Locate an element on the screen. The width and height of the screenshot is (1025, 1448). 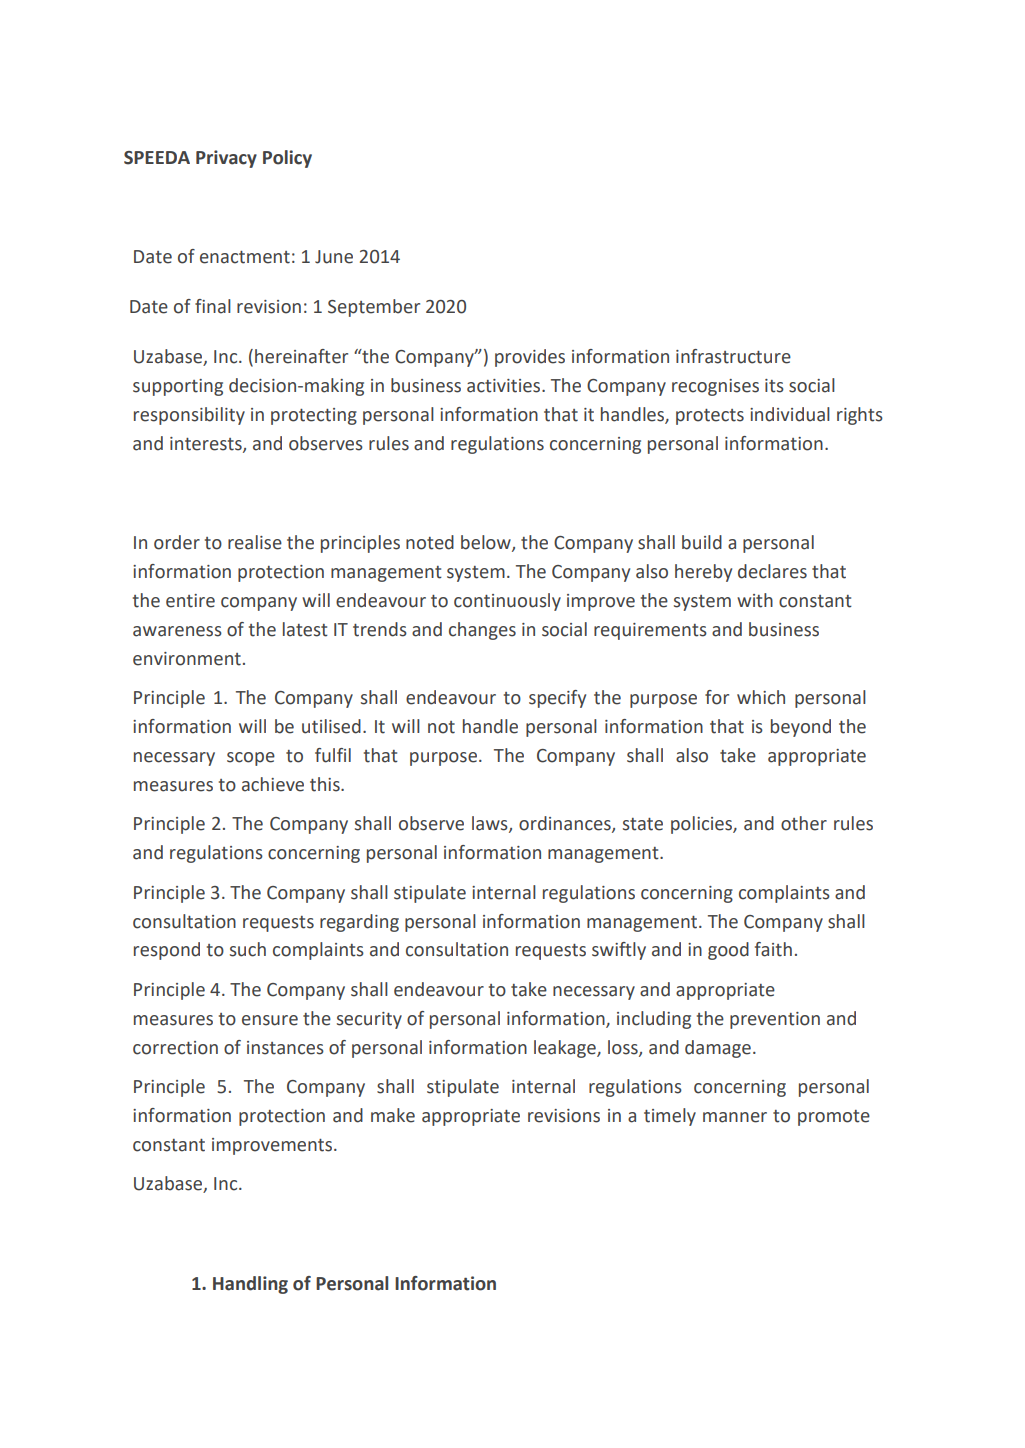
make is located at coordinates (393, 1115).
